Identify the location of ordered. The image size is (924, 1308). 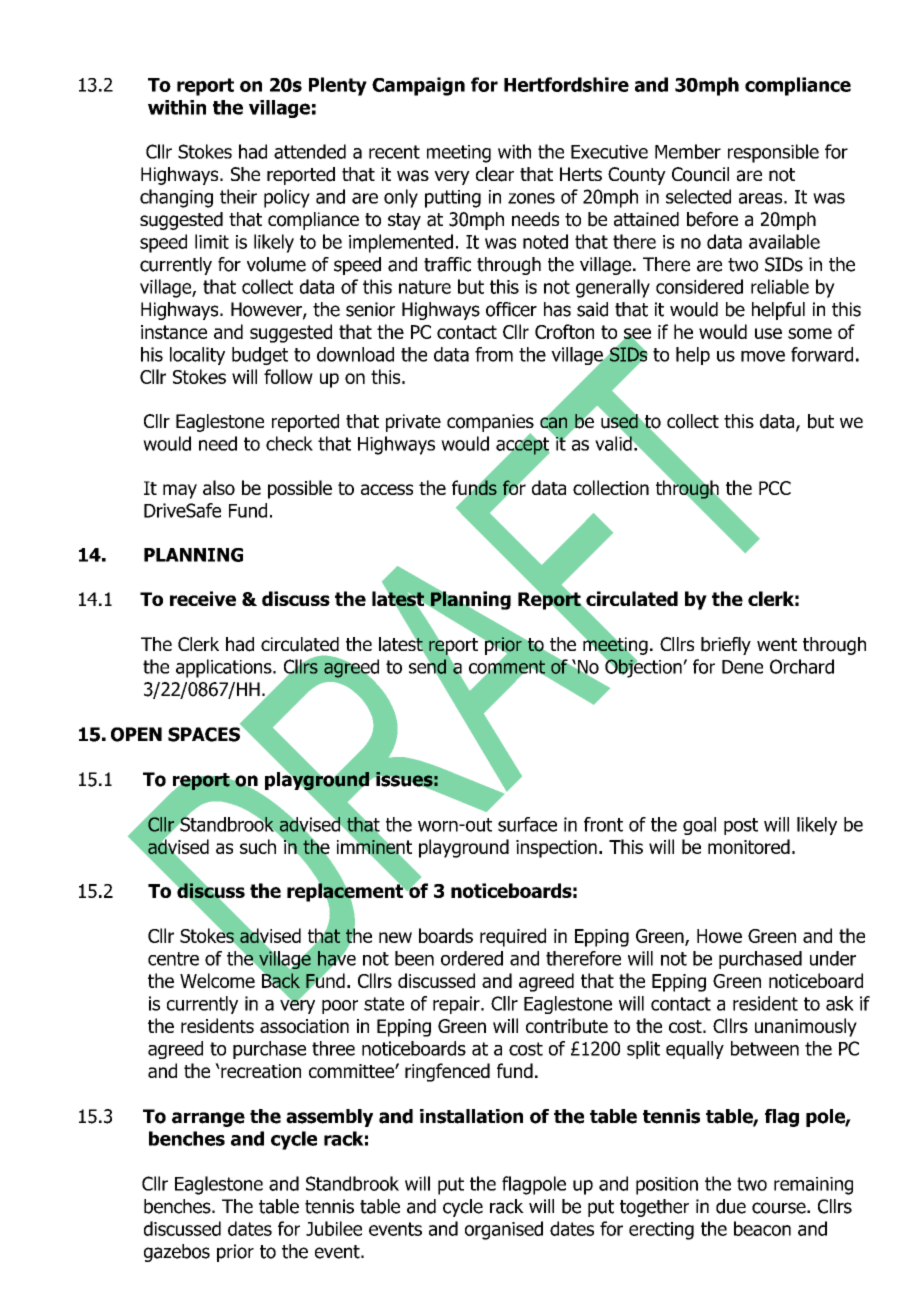
(472, 958).
